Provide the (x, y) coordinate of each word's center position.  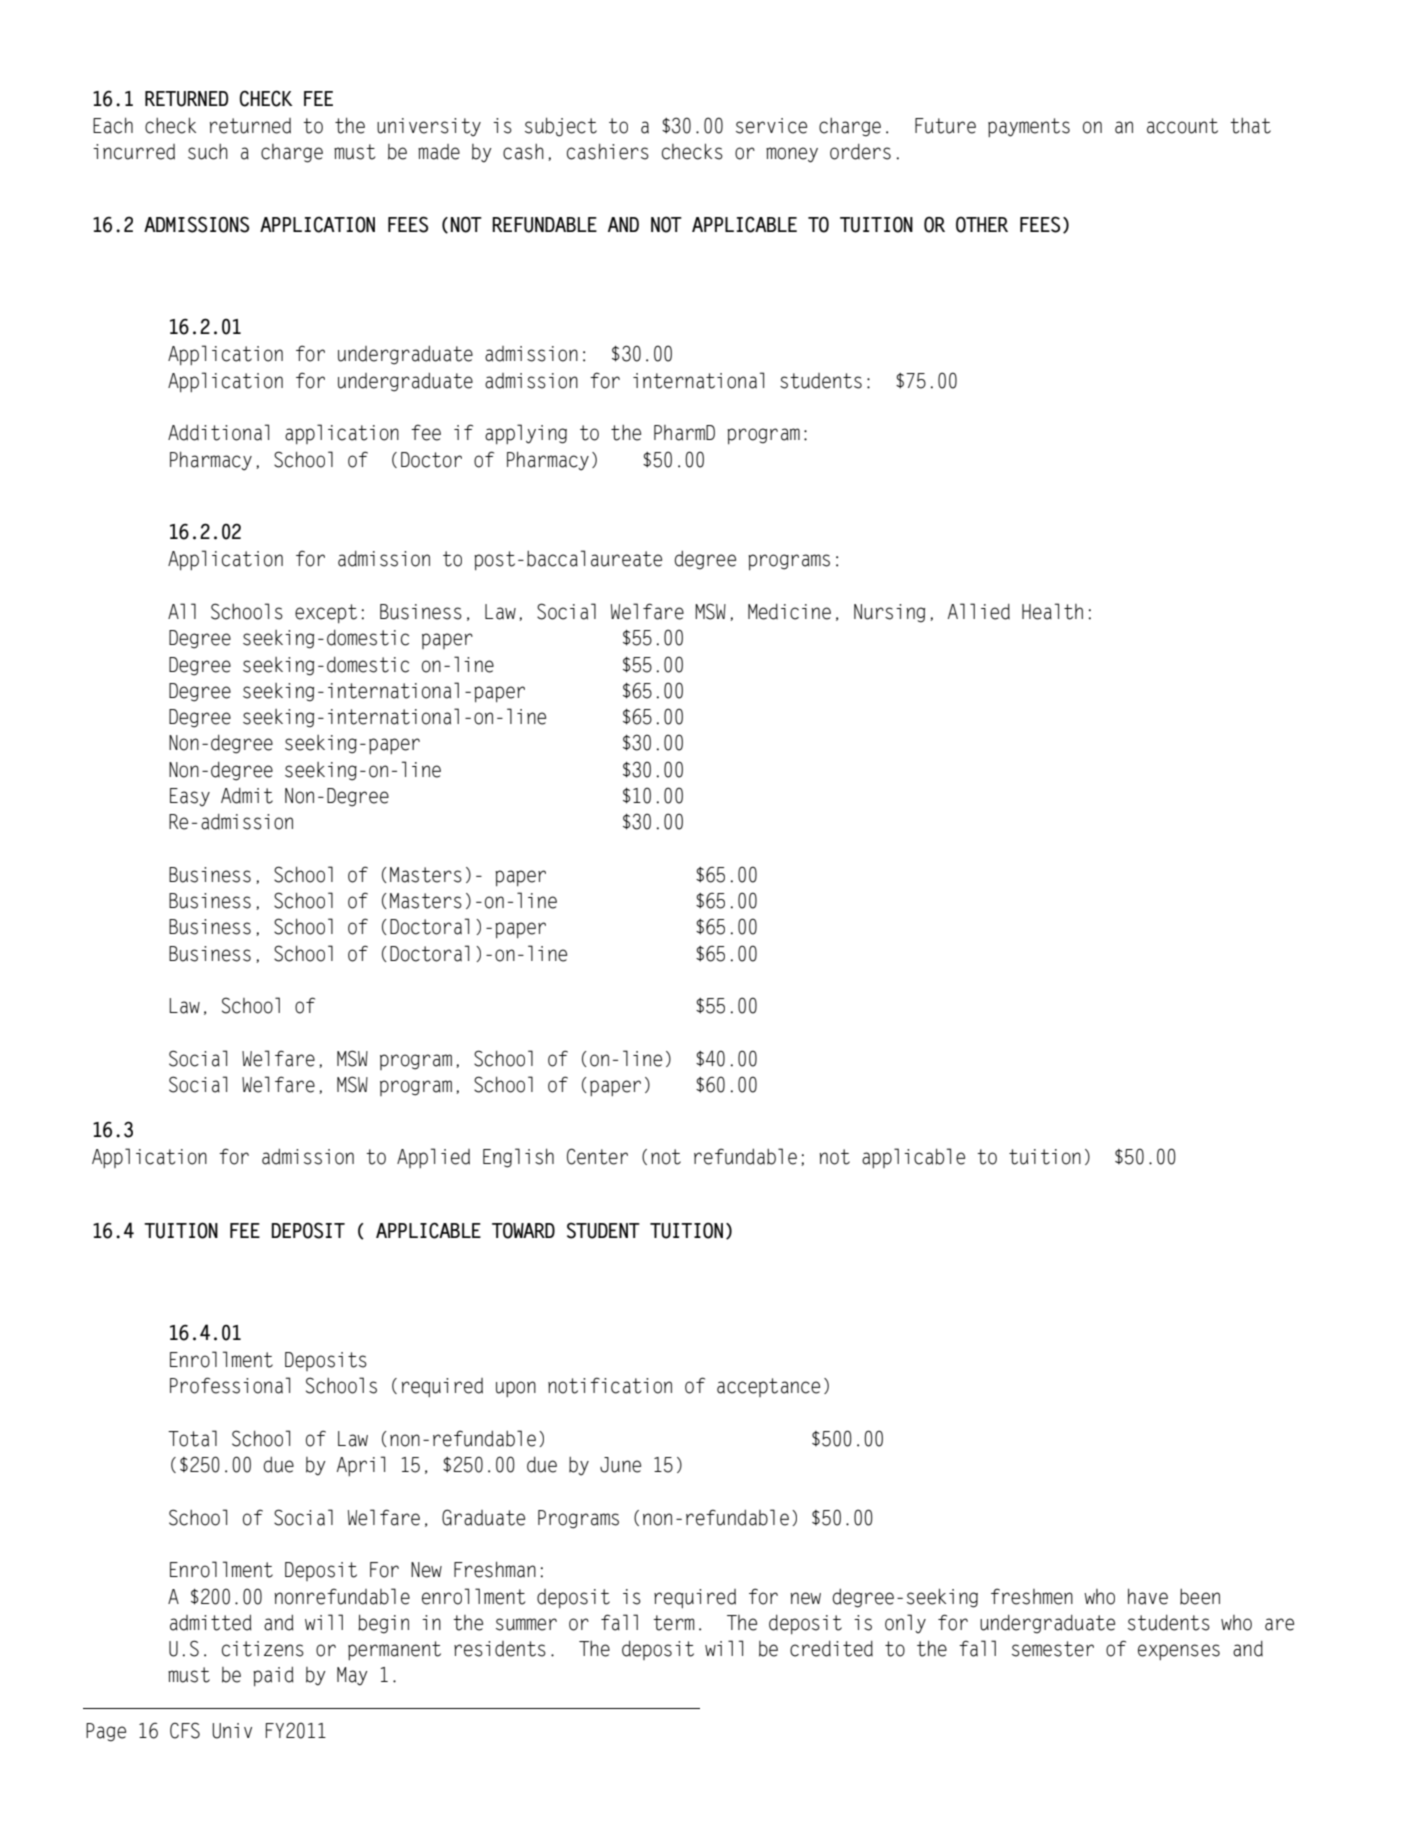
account (1182, 126)
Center (597, 1156)
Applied (433, 1158)
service (771, 126)
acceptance (768, 1387)
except (326, 613)
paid (273, 1676)
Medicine (789, 612)
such (208, 152)
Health (1052, 611)
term (673, 1623)
